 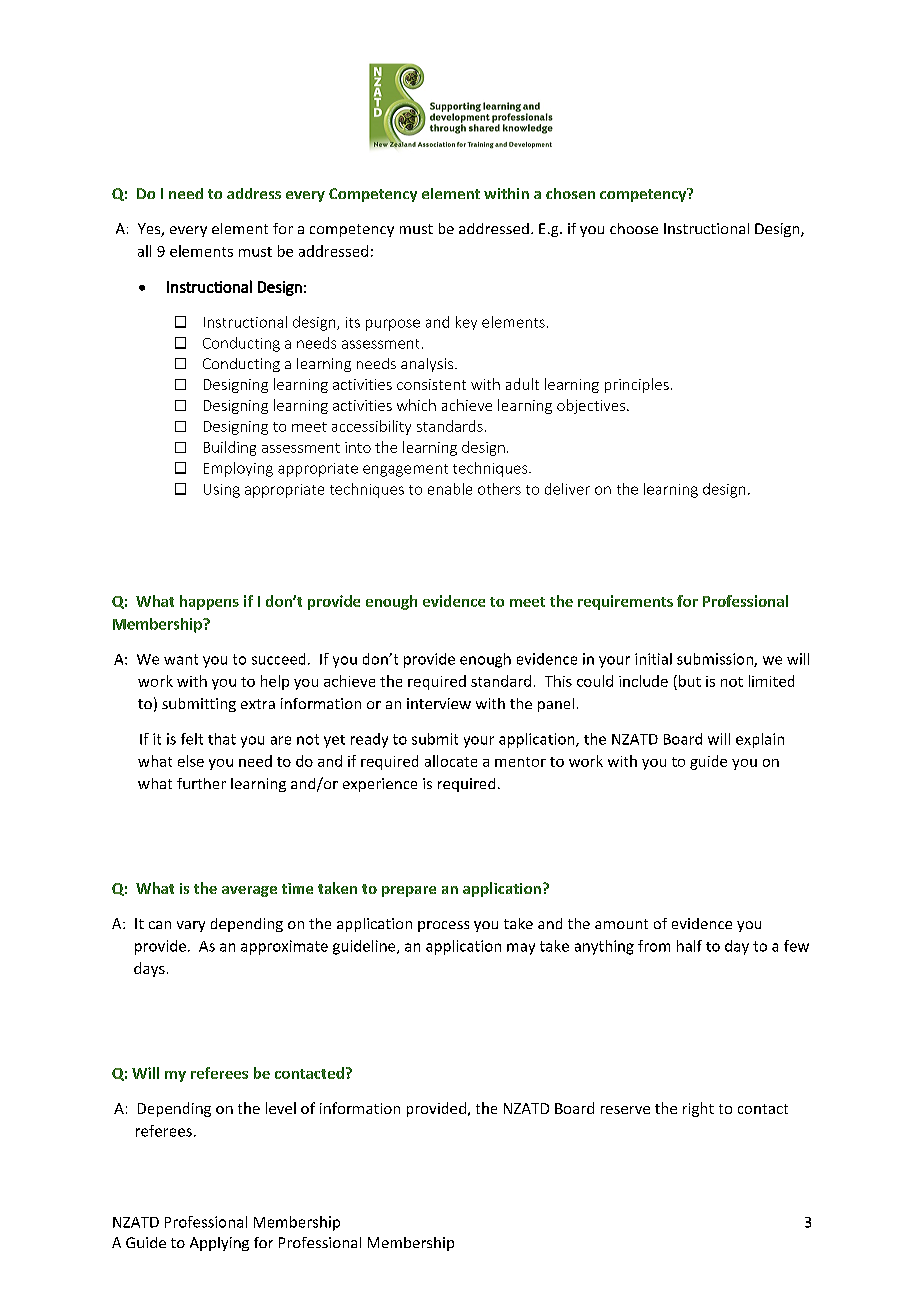 I want to click on that, so click(x=222, y=739).
